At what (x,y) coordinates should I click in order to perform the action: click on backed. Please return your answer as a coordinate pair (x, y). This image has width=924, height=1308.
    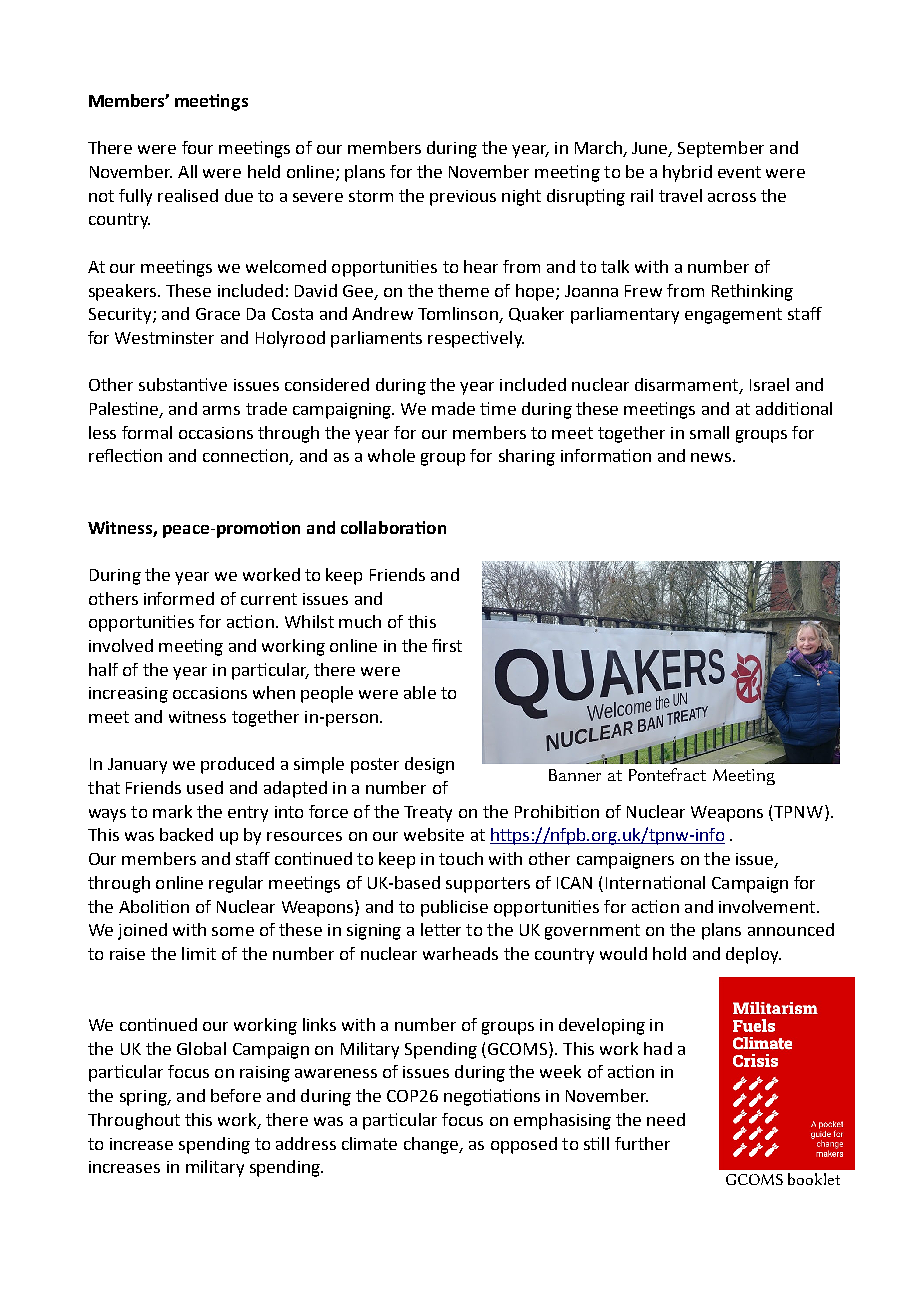
    Looking at the image, I should click on (186, 834).
